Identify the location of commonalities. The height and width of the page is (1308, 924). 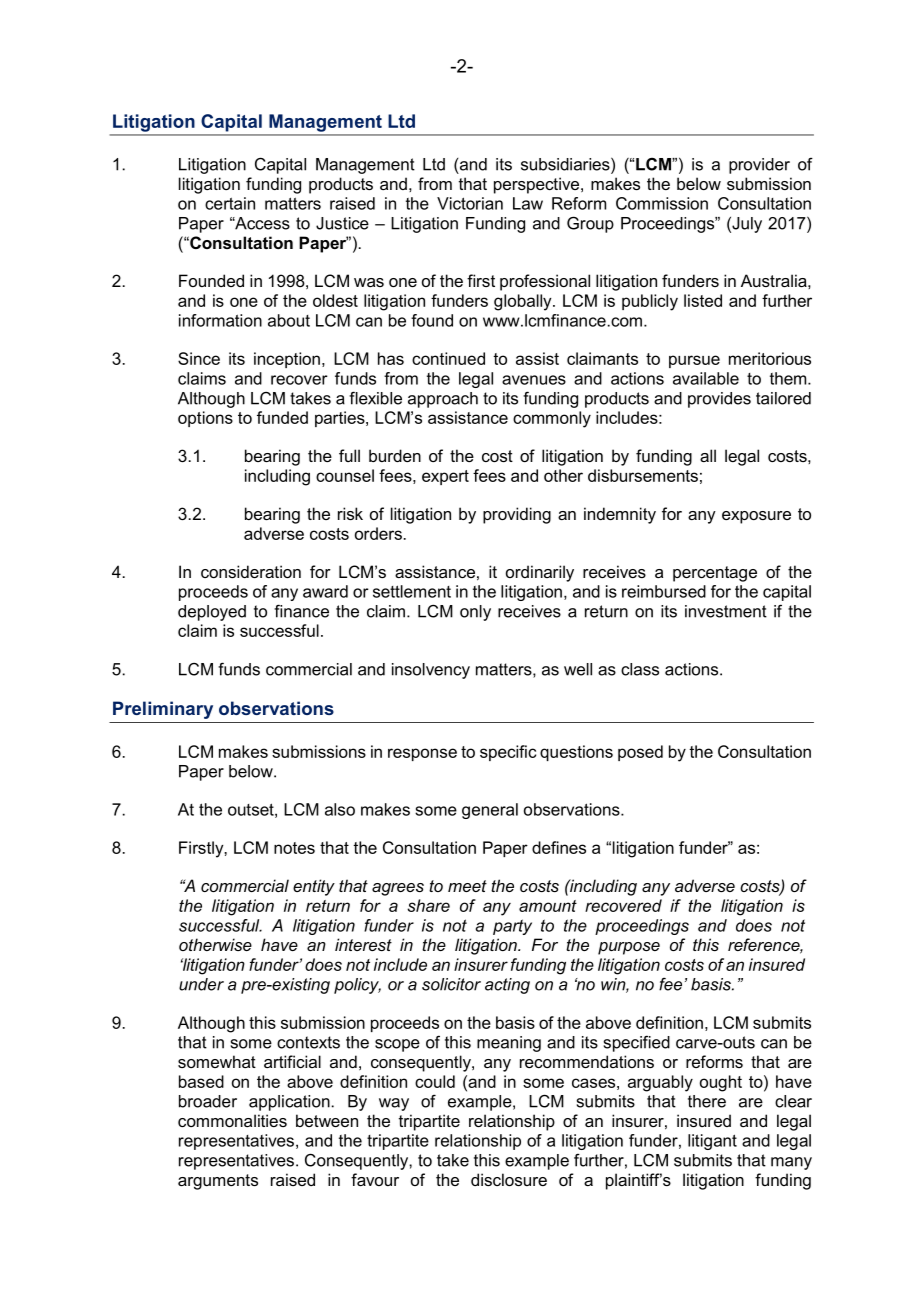
(232, 1120).
